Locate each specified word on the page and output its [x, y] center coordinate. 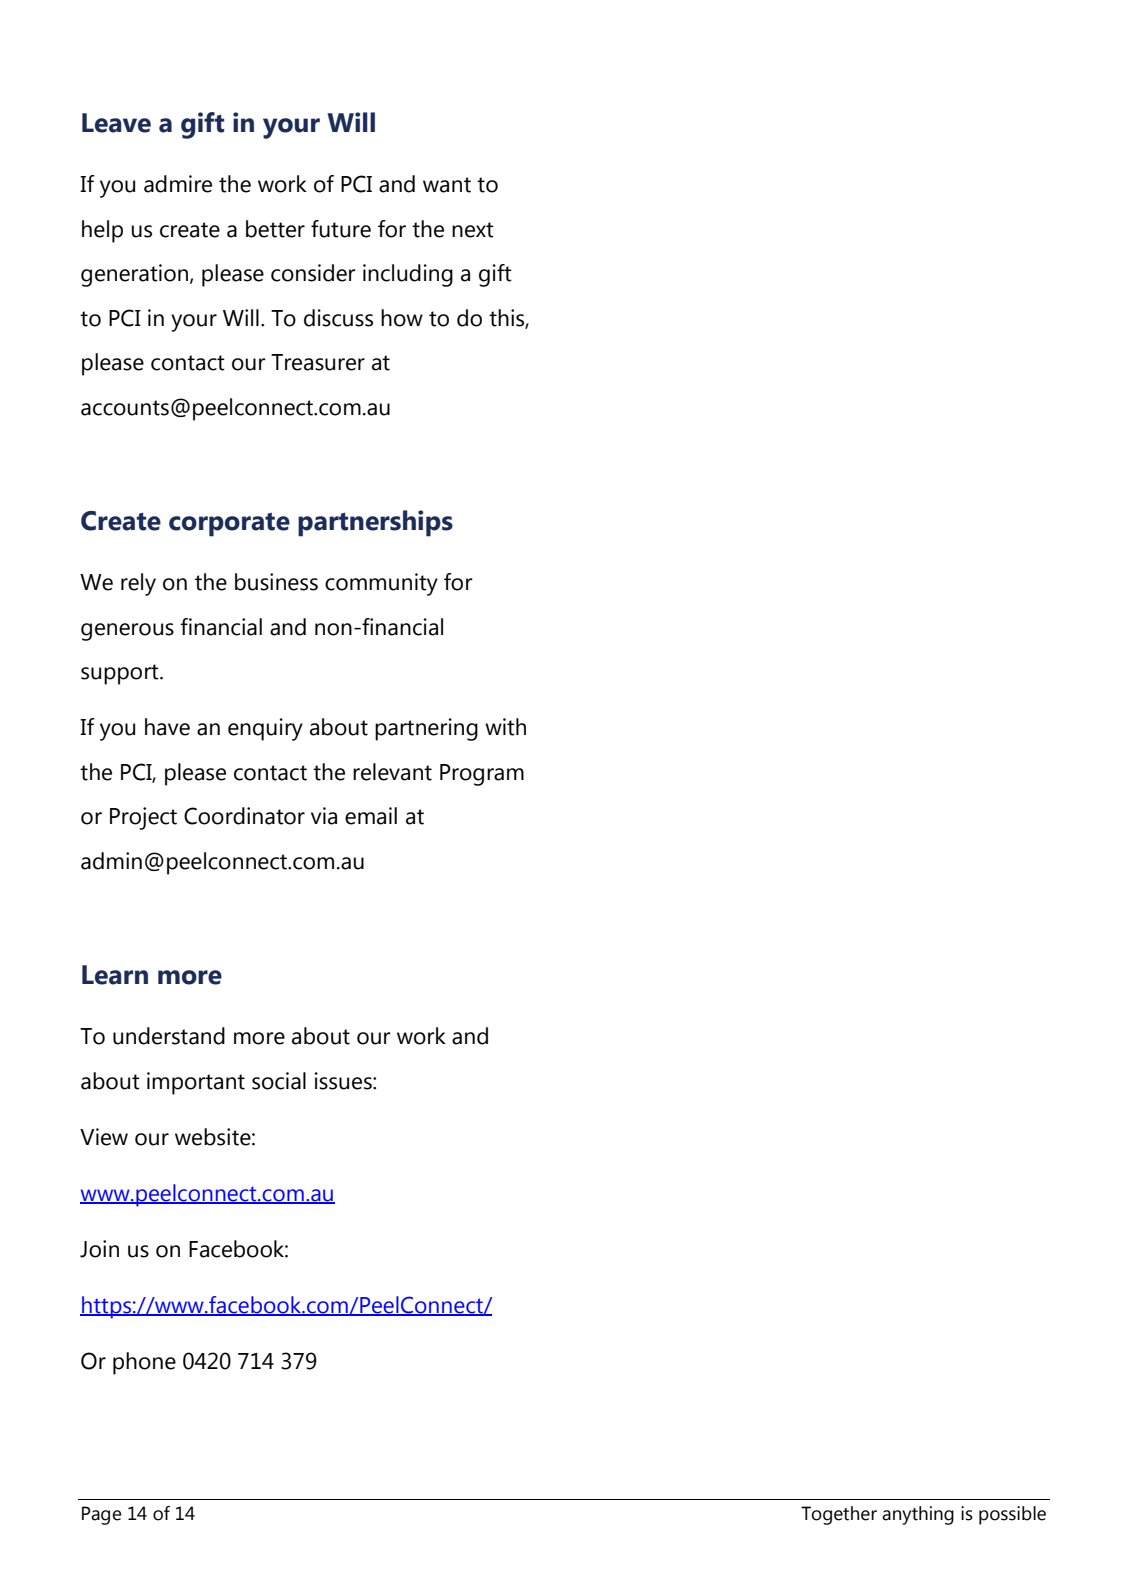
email [371, 816]
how [402, 318]
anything [918, 1515]
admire [178, 184]
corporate [229, 524]
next [473, 230]
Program [482, 775]
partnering [426, 729]
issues [344, 1081]
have [167, 727]
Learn [115, 975]
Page [102, 1515]
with [505, 727]
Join [99, 1249]
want [447, 185]
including [408, 275]
